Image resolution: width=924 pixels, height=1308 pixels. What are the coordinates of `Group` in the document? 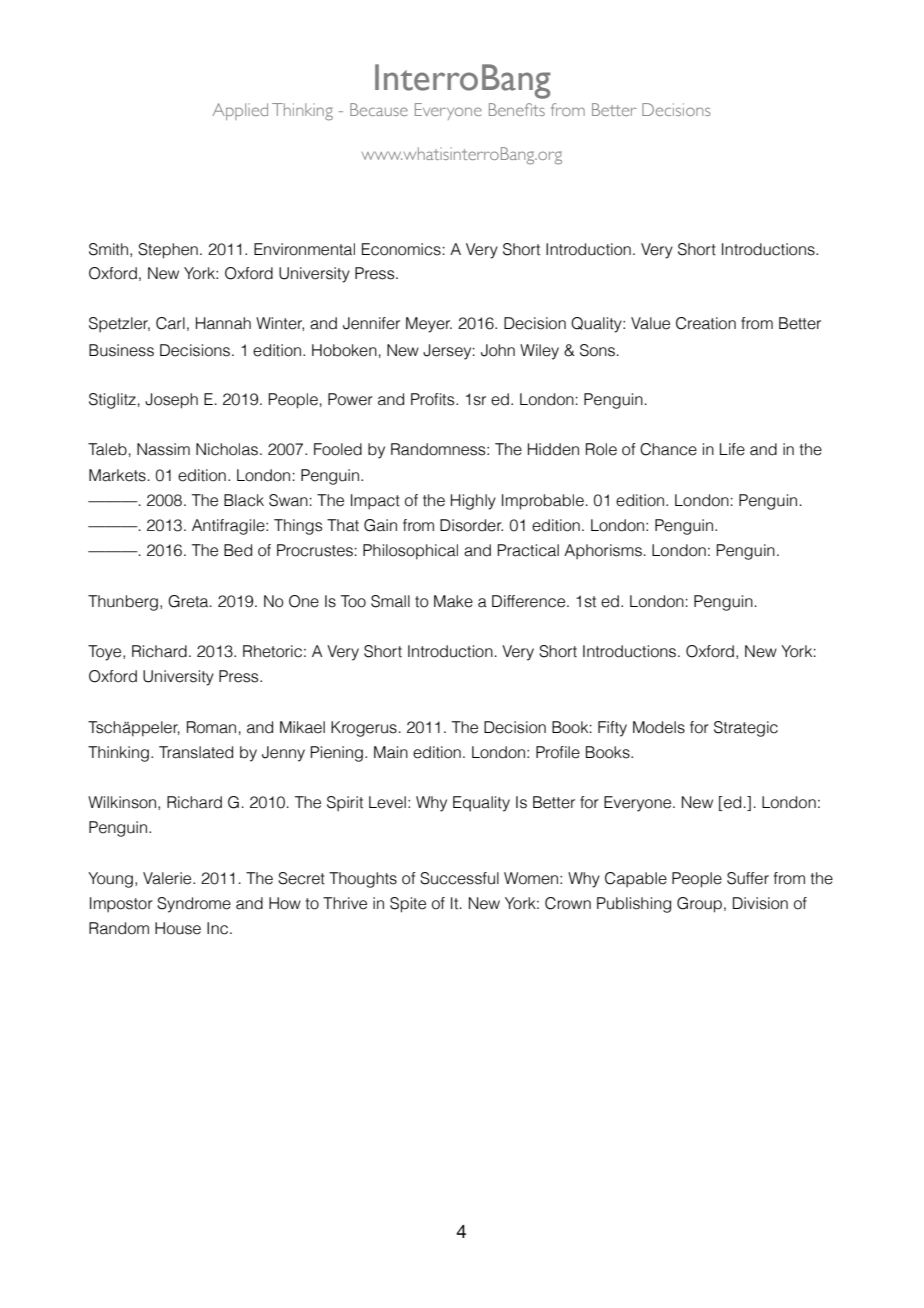 It's located at (699, 905).
